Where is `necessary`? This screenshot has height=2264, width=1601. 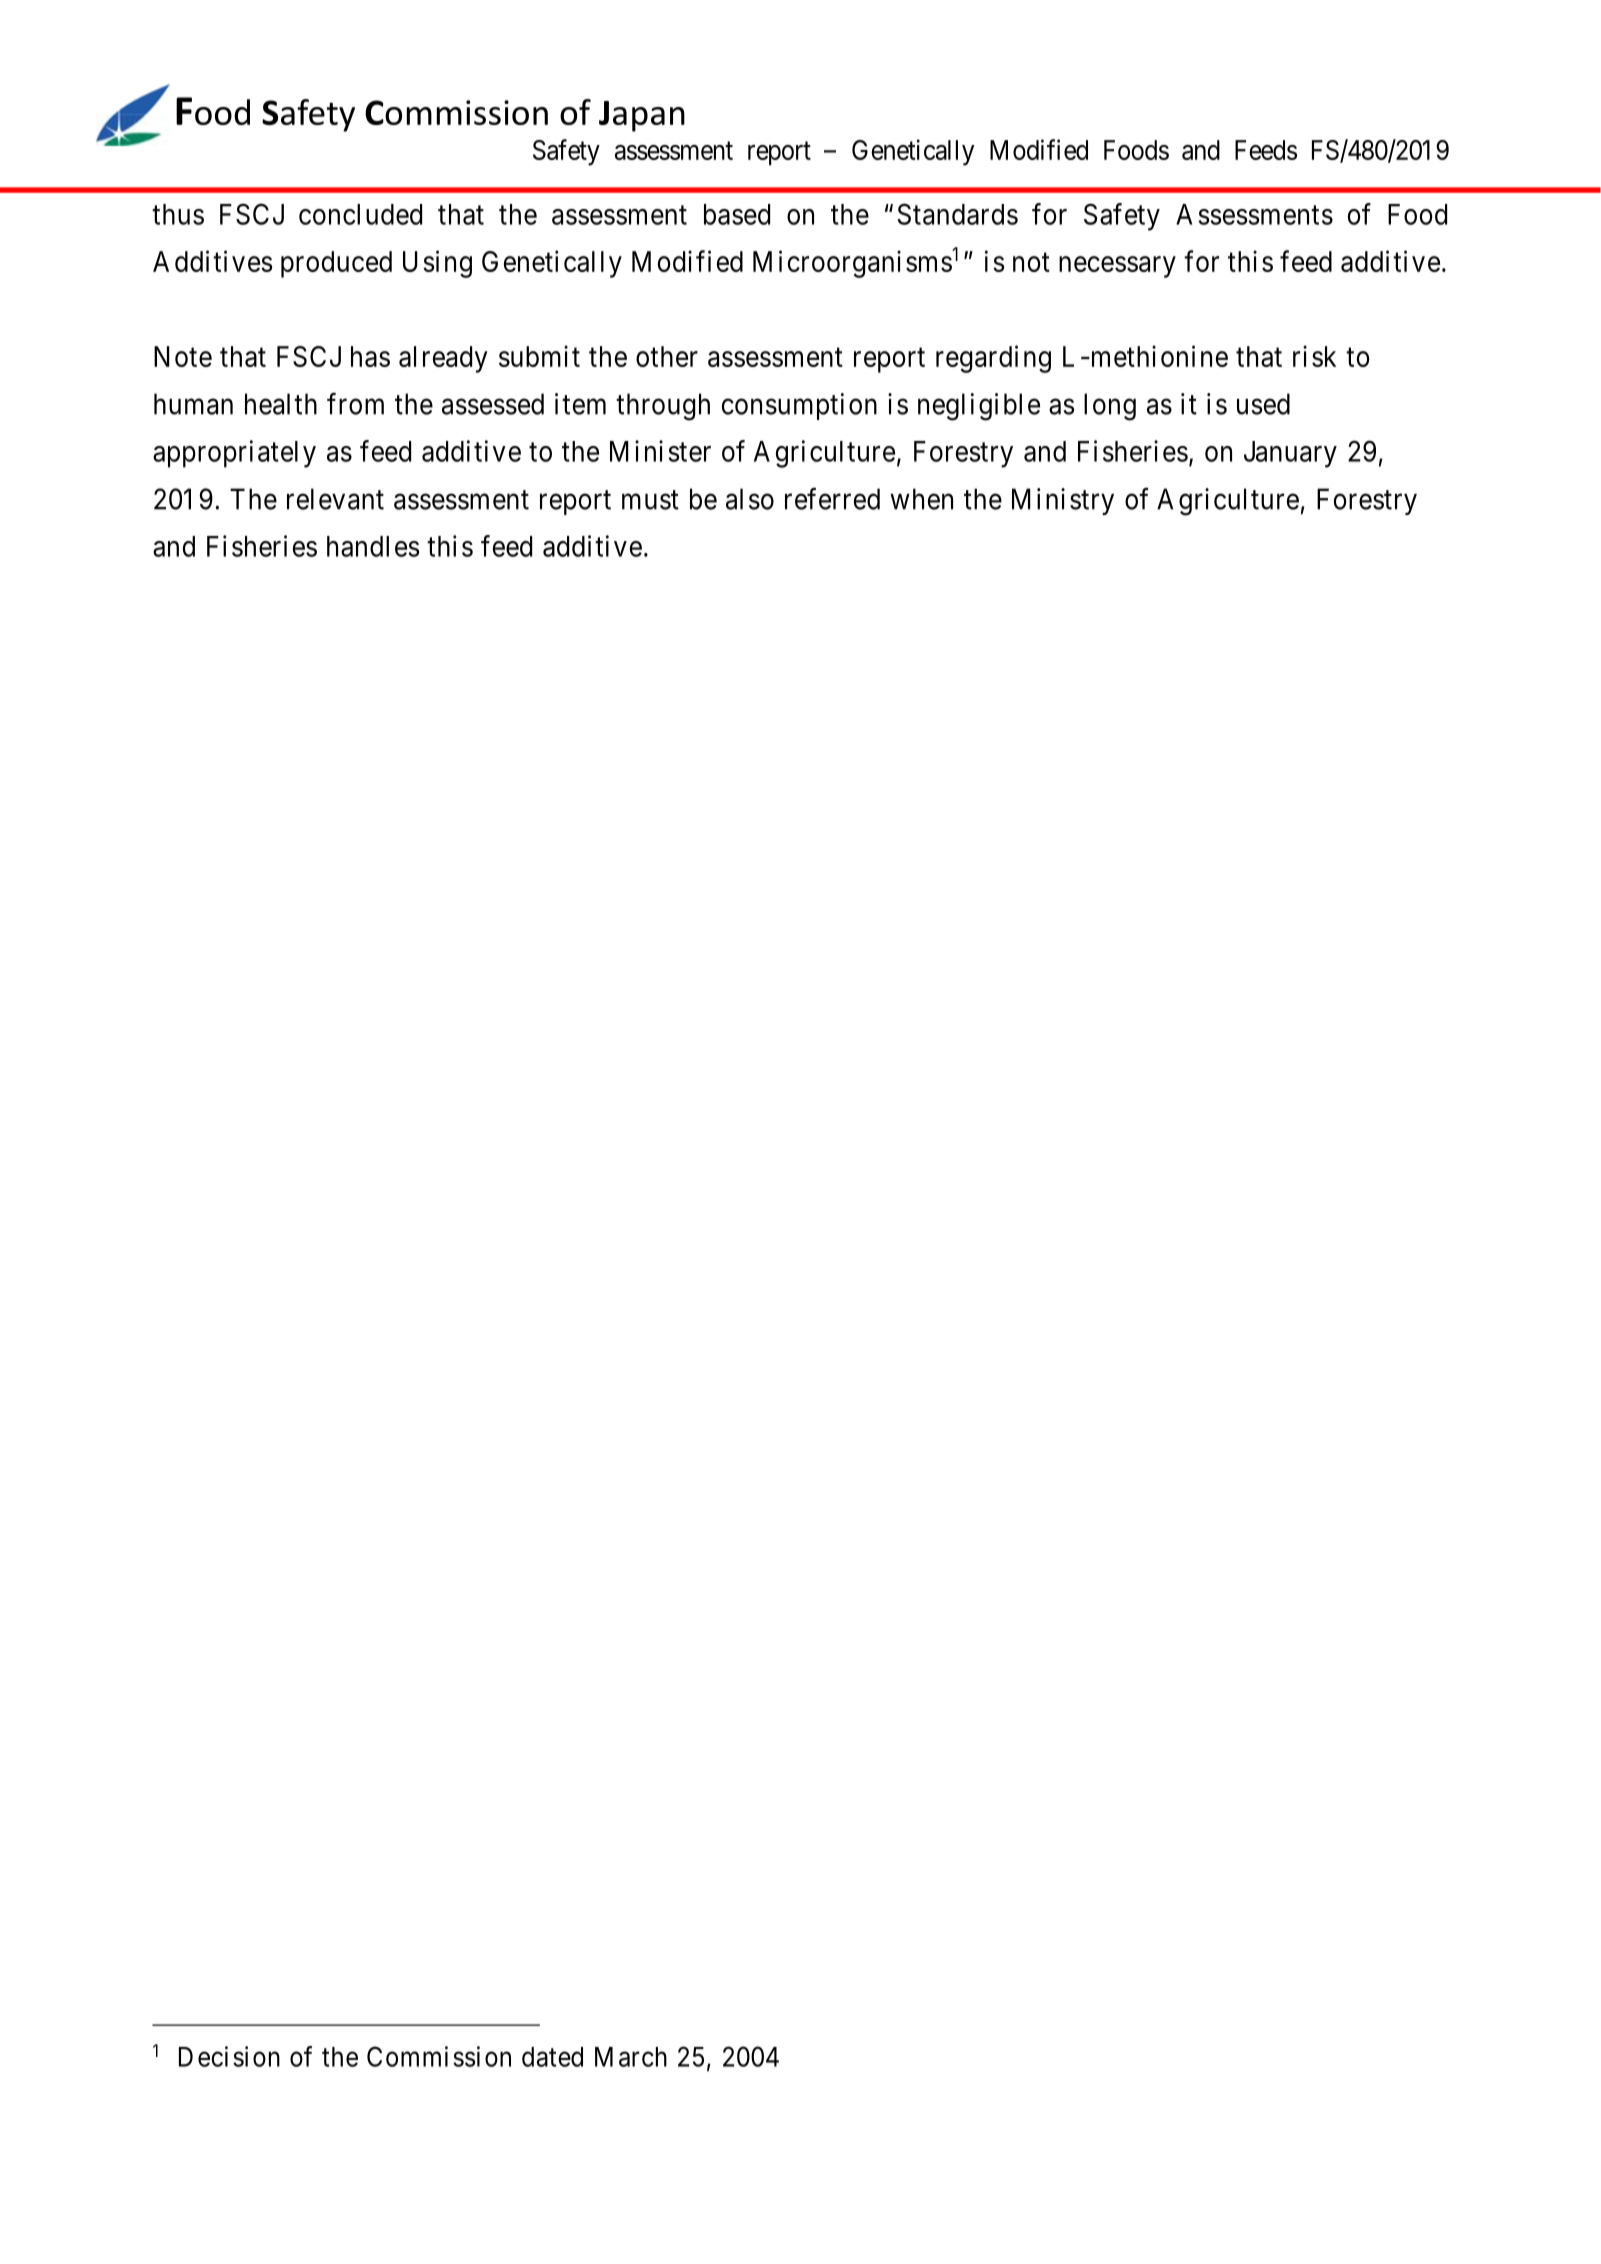
necessary is located at coordinates (1117, 267).
